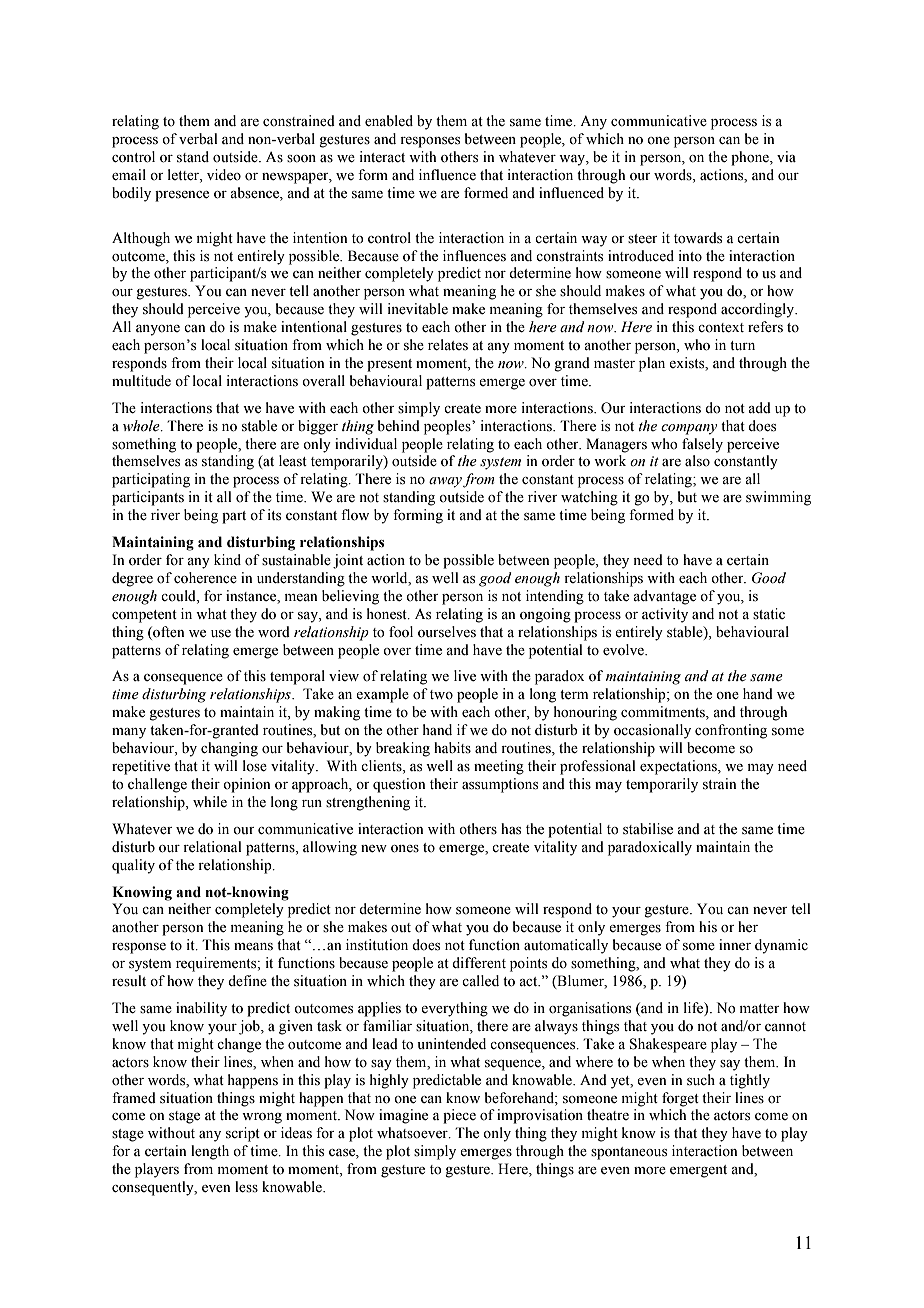 The width and height of the page is (924, 1308). I want to click on piece, so click(459, 1116).
